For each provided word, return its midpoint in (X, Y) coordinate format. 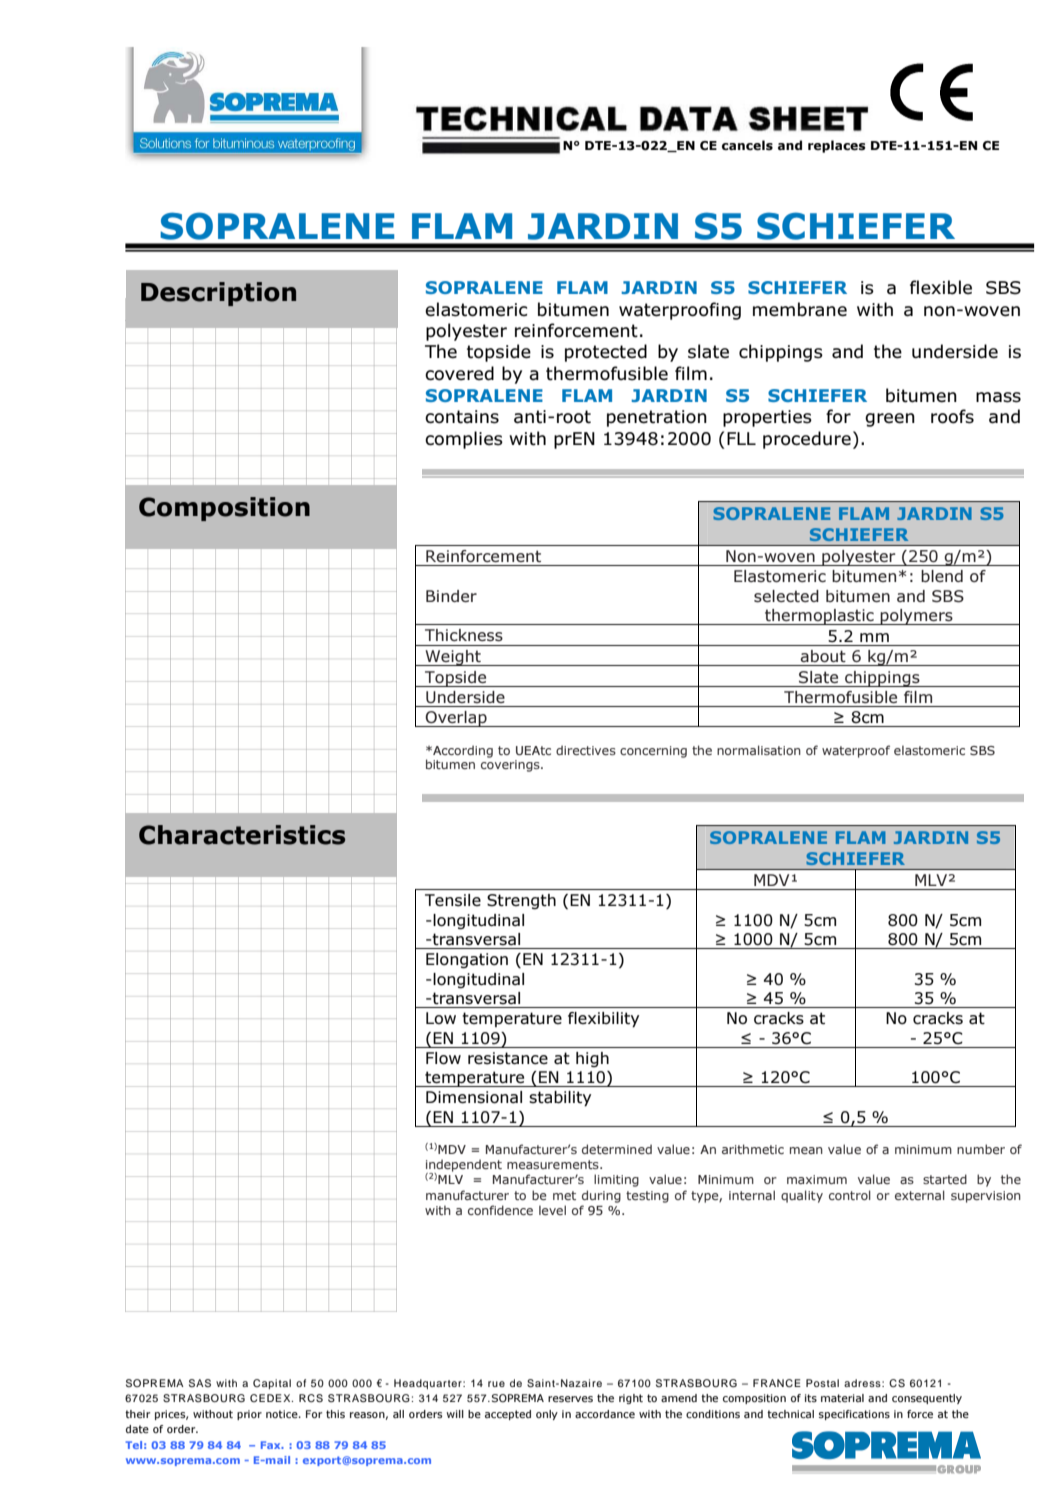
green (890, 420)
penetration (657, 418)
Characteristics (242, 835)
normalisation (759, 750)
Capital (272, 1384)
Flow (443, 1058)
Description (218, 294)
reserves (570, 1399)
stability (560, 1099)
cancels (747, 145)
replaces (837, 146)
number (981, 1149)
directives (586, 750)
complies (464, 440)
